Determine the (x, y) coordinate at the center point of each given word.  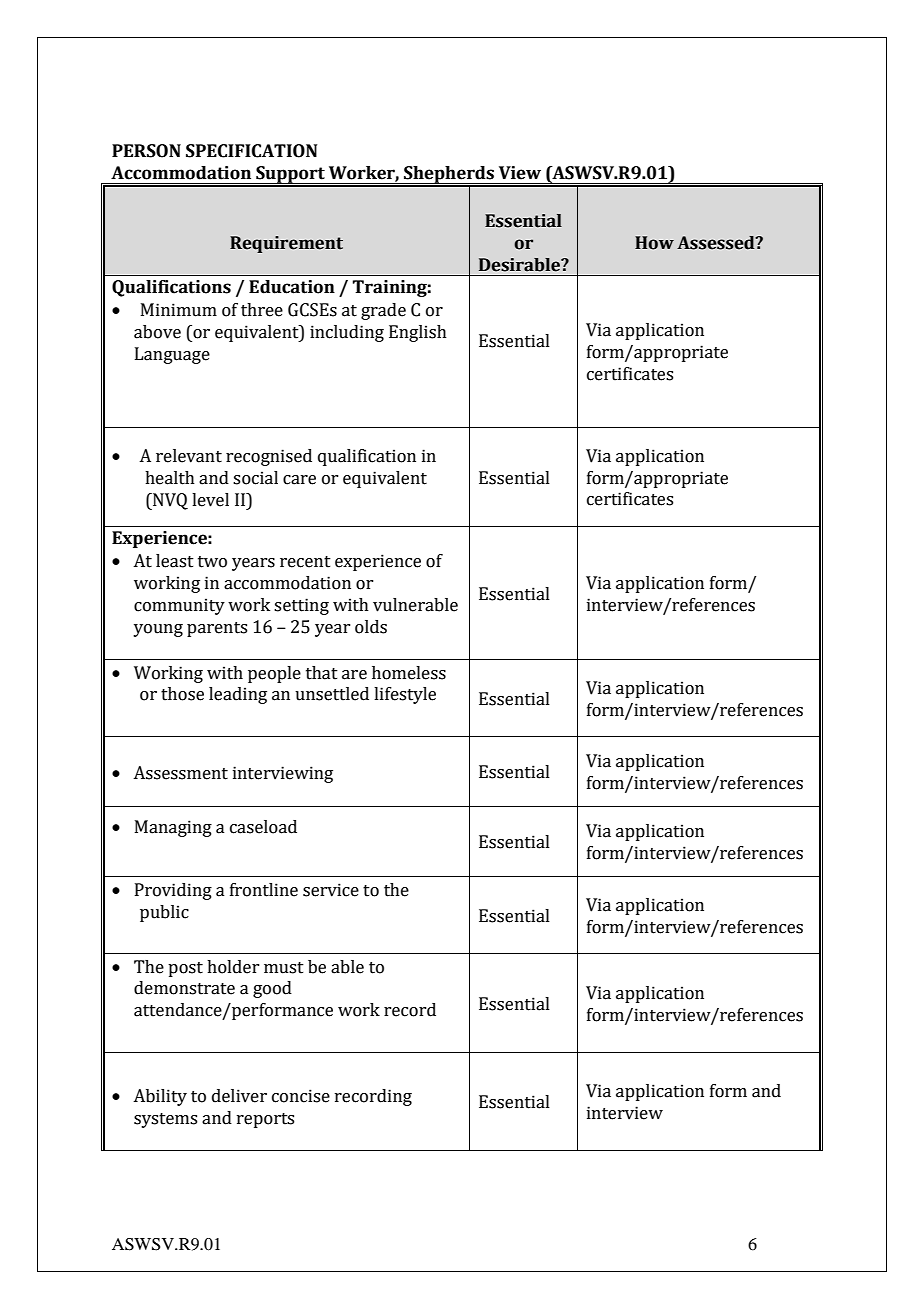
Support (290, 176)
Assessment (180, 773)
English (418, 333)
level (210, 500)
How (654, 243)
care (299, 480)
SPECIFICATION (251, 151)
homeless (409, 673)
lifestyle (405, 695)
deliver (239, 1096)
